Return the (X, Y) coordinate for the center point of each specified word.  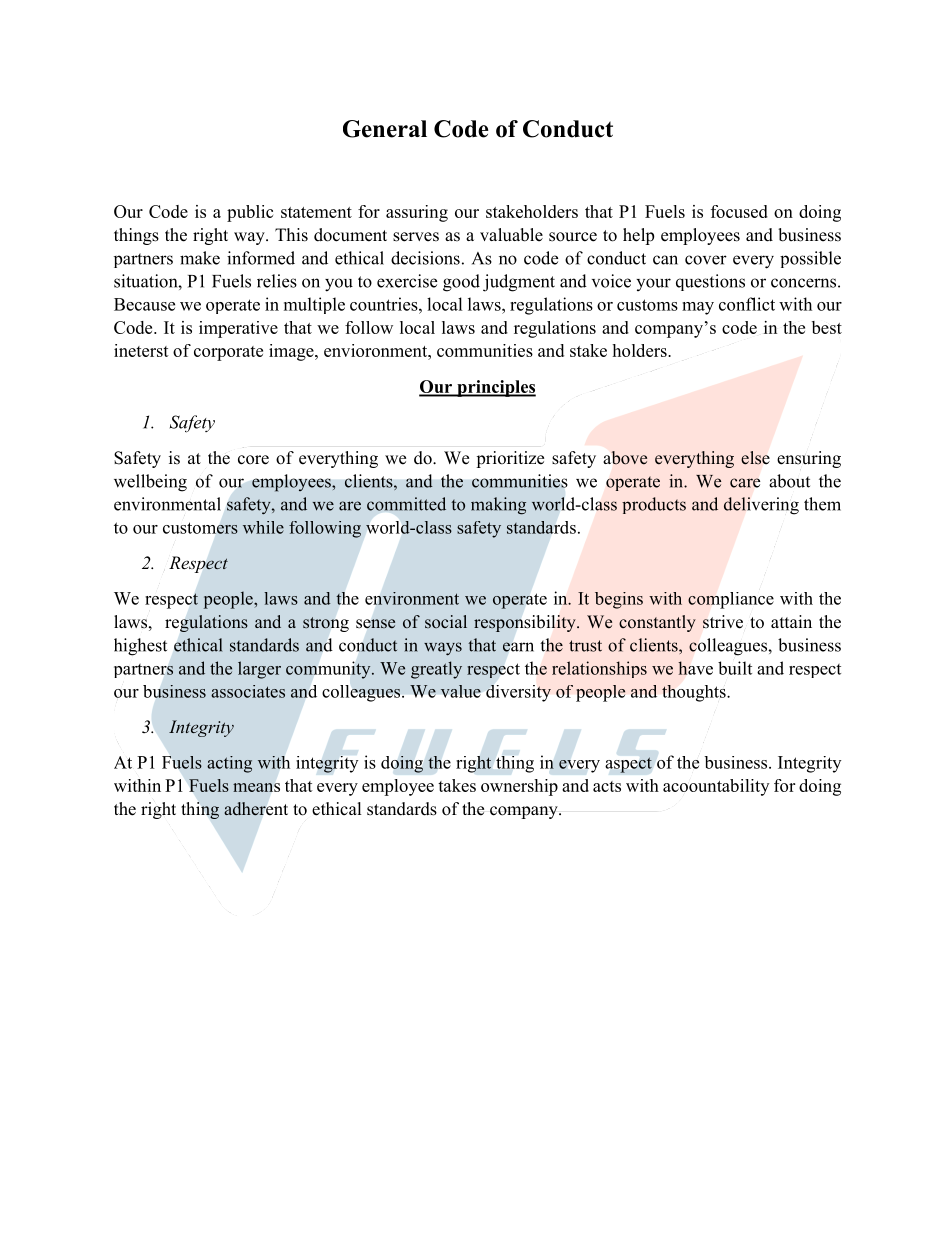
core (253, 460)
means (256, 787)
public (250, 213)
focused (739, 211)
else (755, 458)
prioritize (510, 459)
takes (457, 785)
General (385, 129)
